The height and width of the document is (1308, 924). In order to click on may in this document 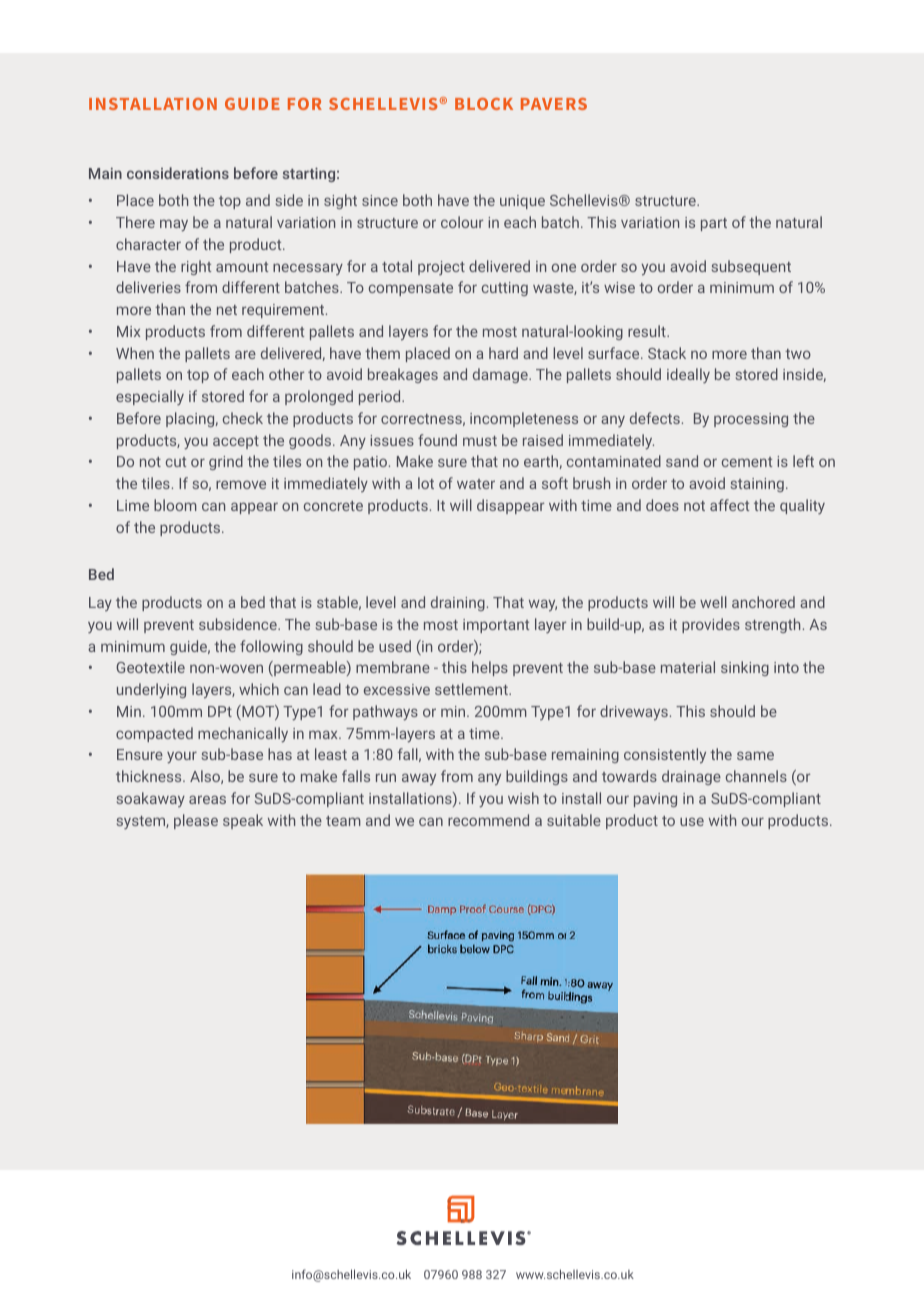, I will do `click(174, 225)`.
